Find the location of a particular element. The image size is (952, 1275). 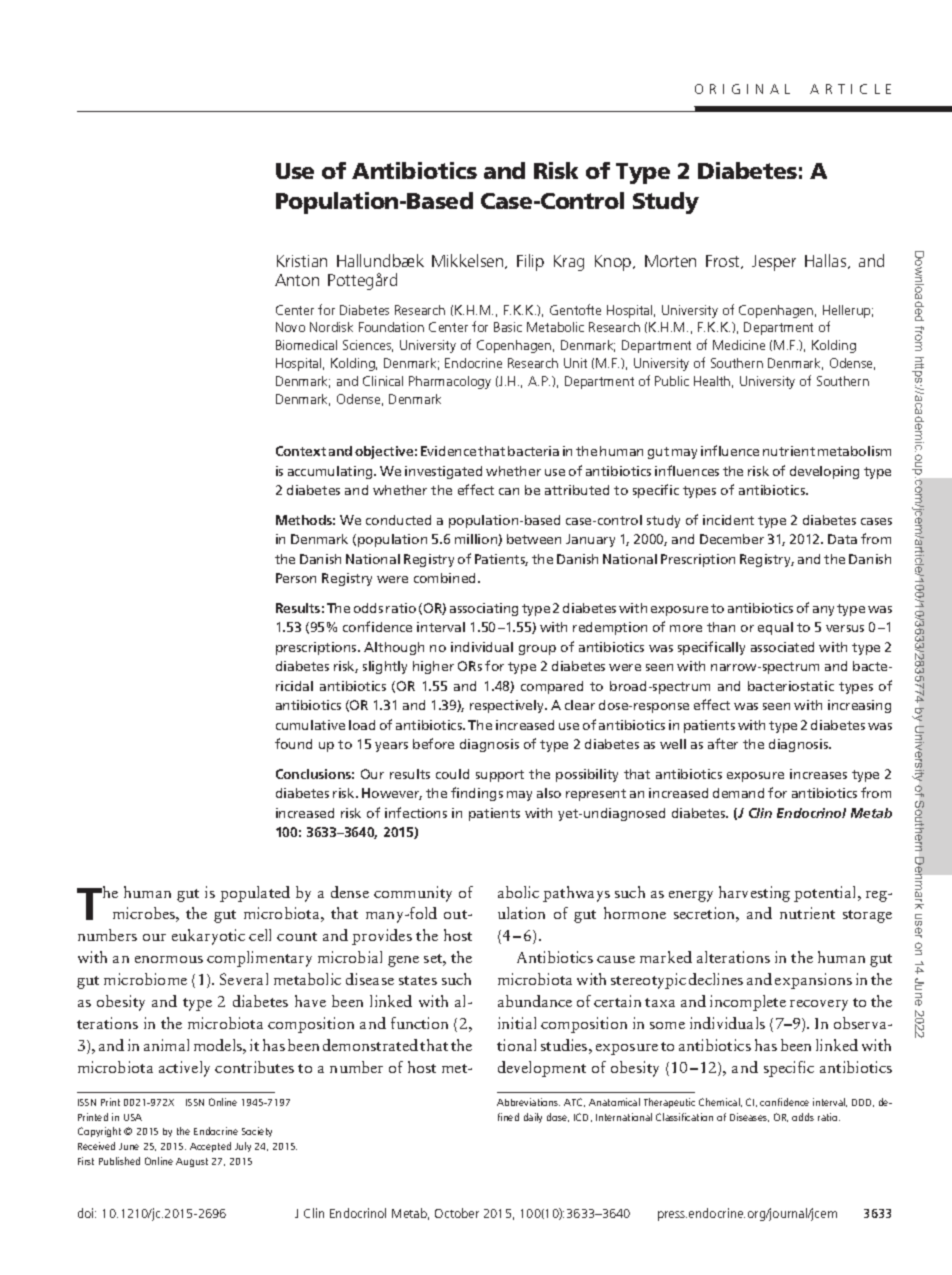

Classification is located at coordinates (684, 1117).
